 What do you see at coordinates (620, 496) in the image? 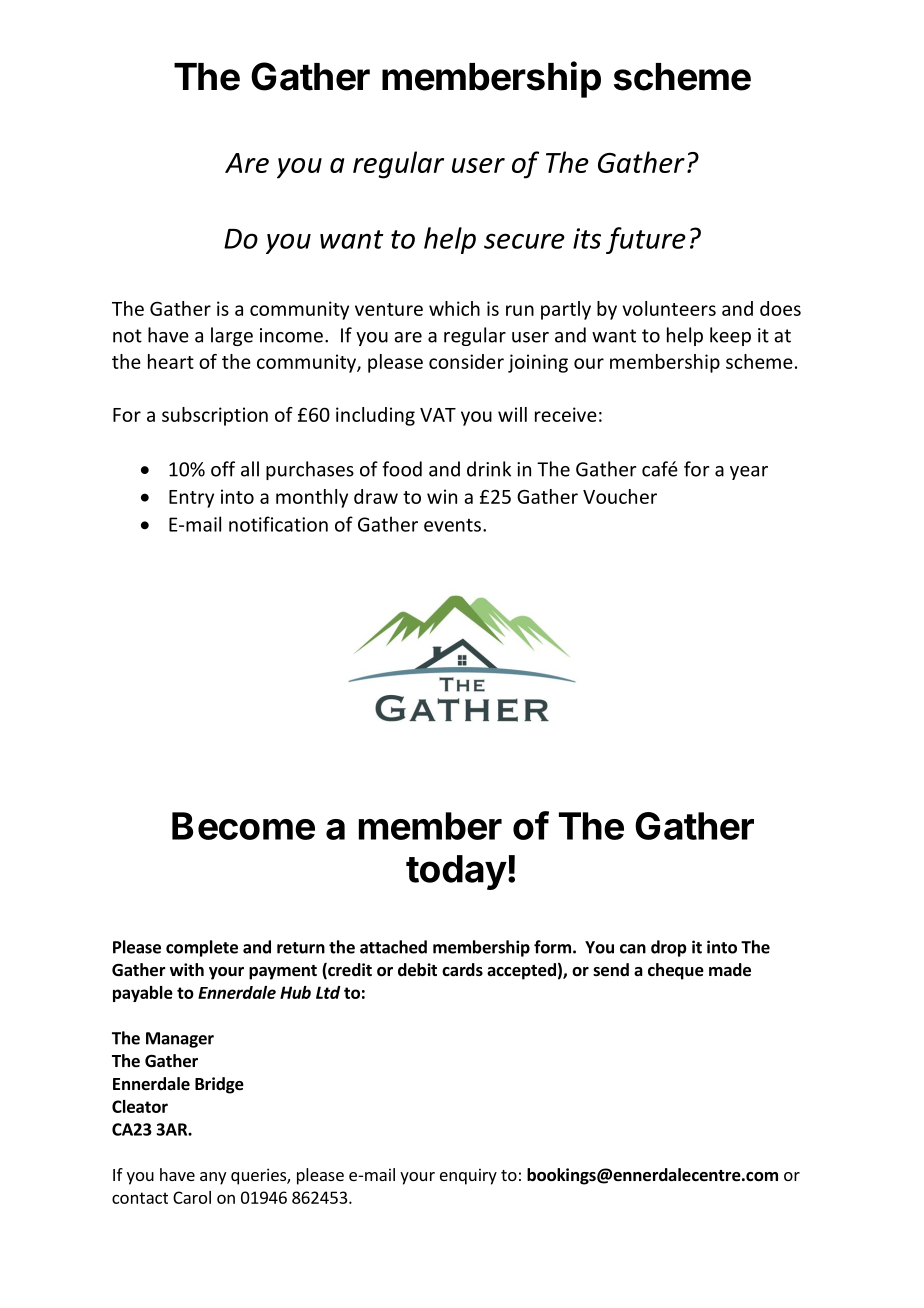
I see `Voucher` at bounding box center [620, 496].
